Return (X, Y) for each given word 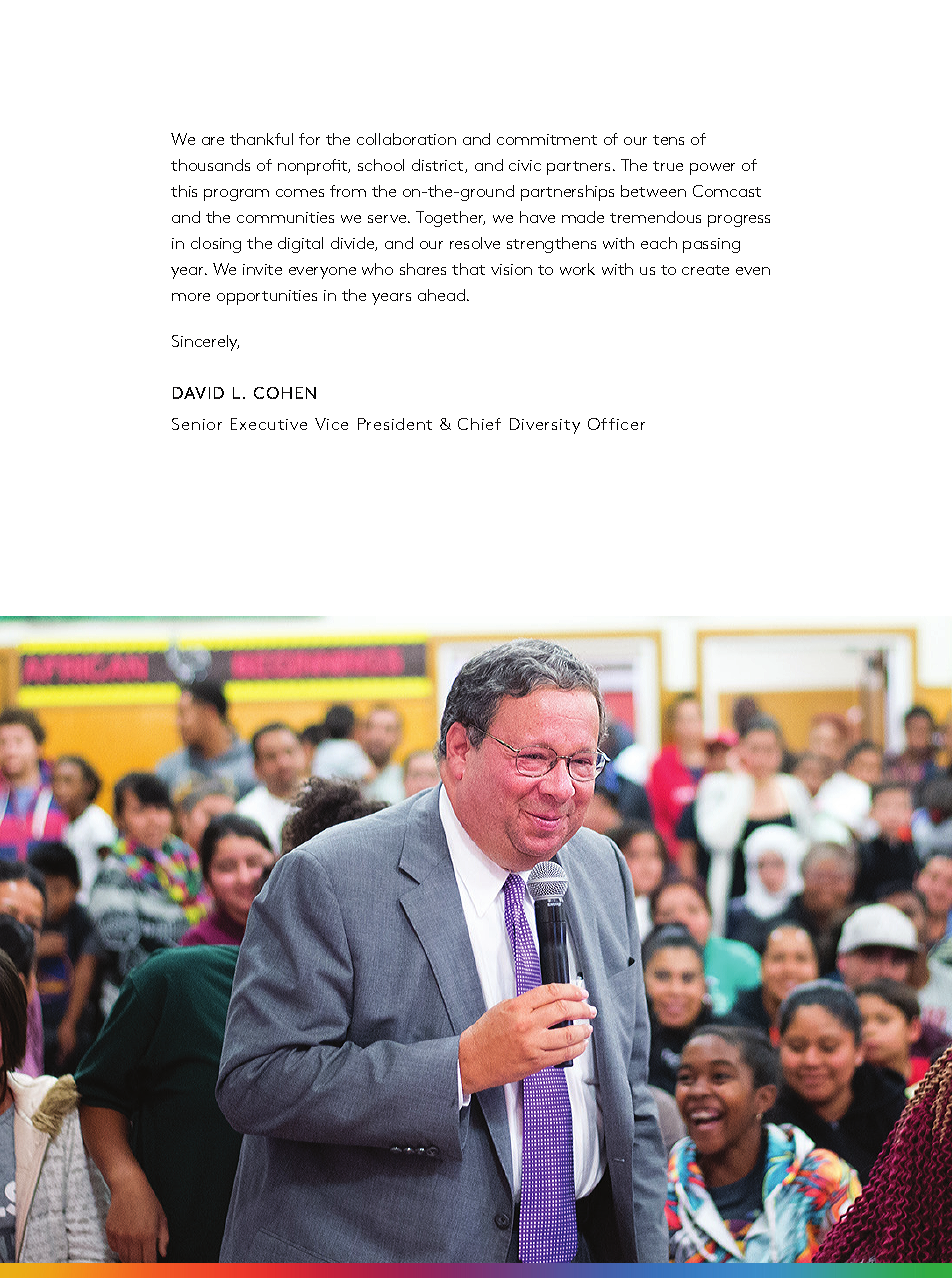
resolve (475, 243)
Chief (479, 424)
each (659, 243)
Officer (616, 424)
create (705, 270)
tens (668, 140)
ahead (441, 295)
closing (216, 245)
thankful (261, 139)
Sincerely (205, 343)
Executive (269, 424)
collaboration (406, 139)
